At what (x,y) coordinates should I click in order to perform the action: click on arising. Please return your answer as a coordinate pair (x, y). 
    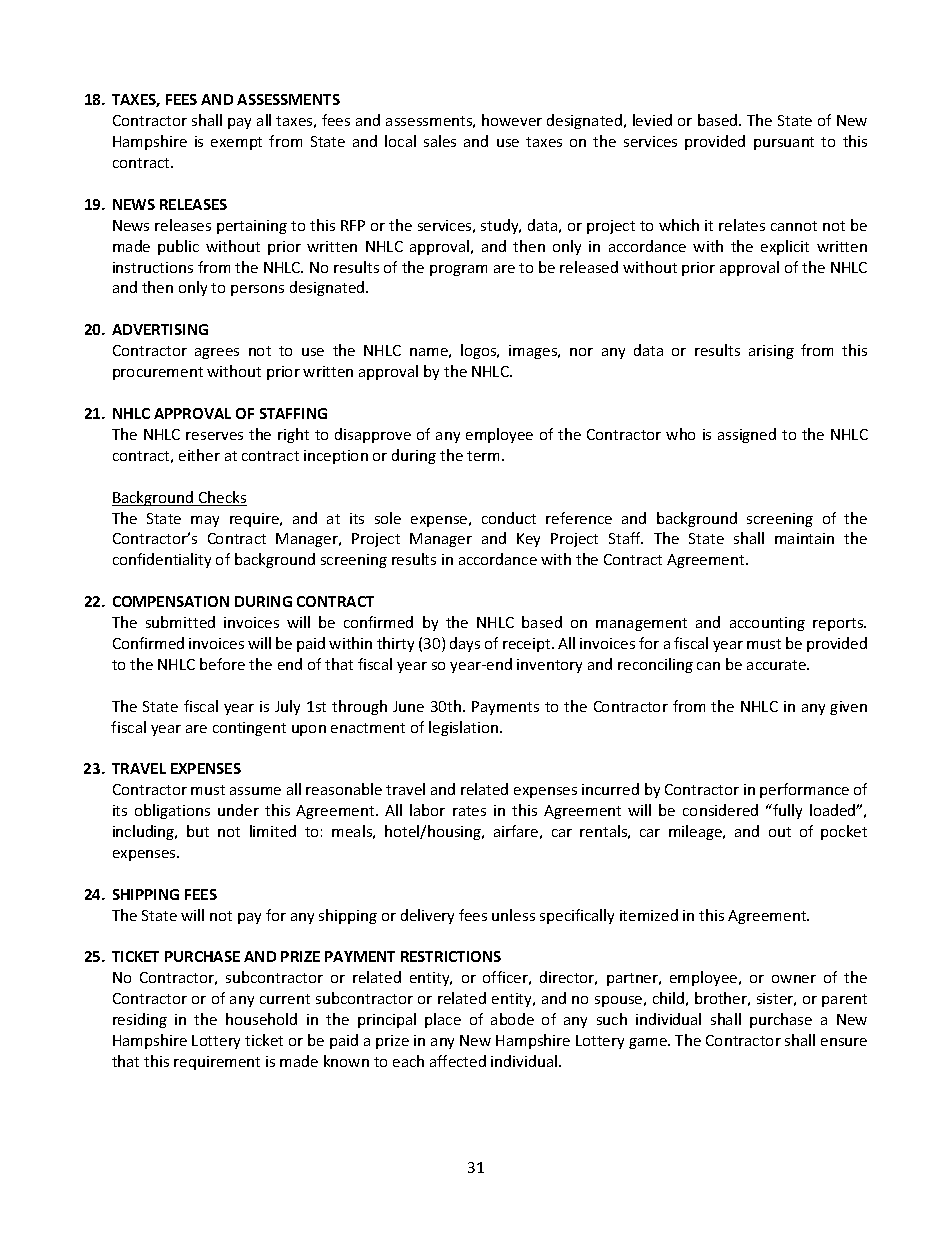
    Looking at the image, I should click on (771, 352).
